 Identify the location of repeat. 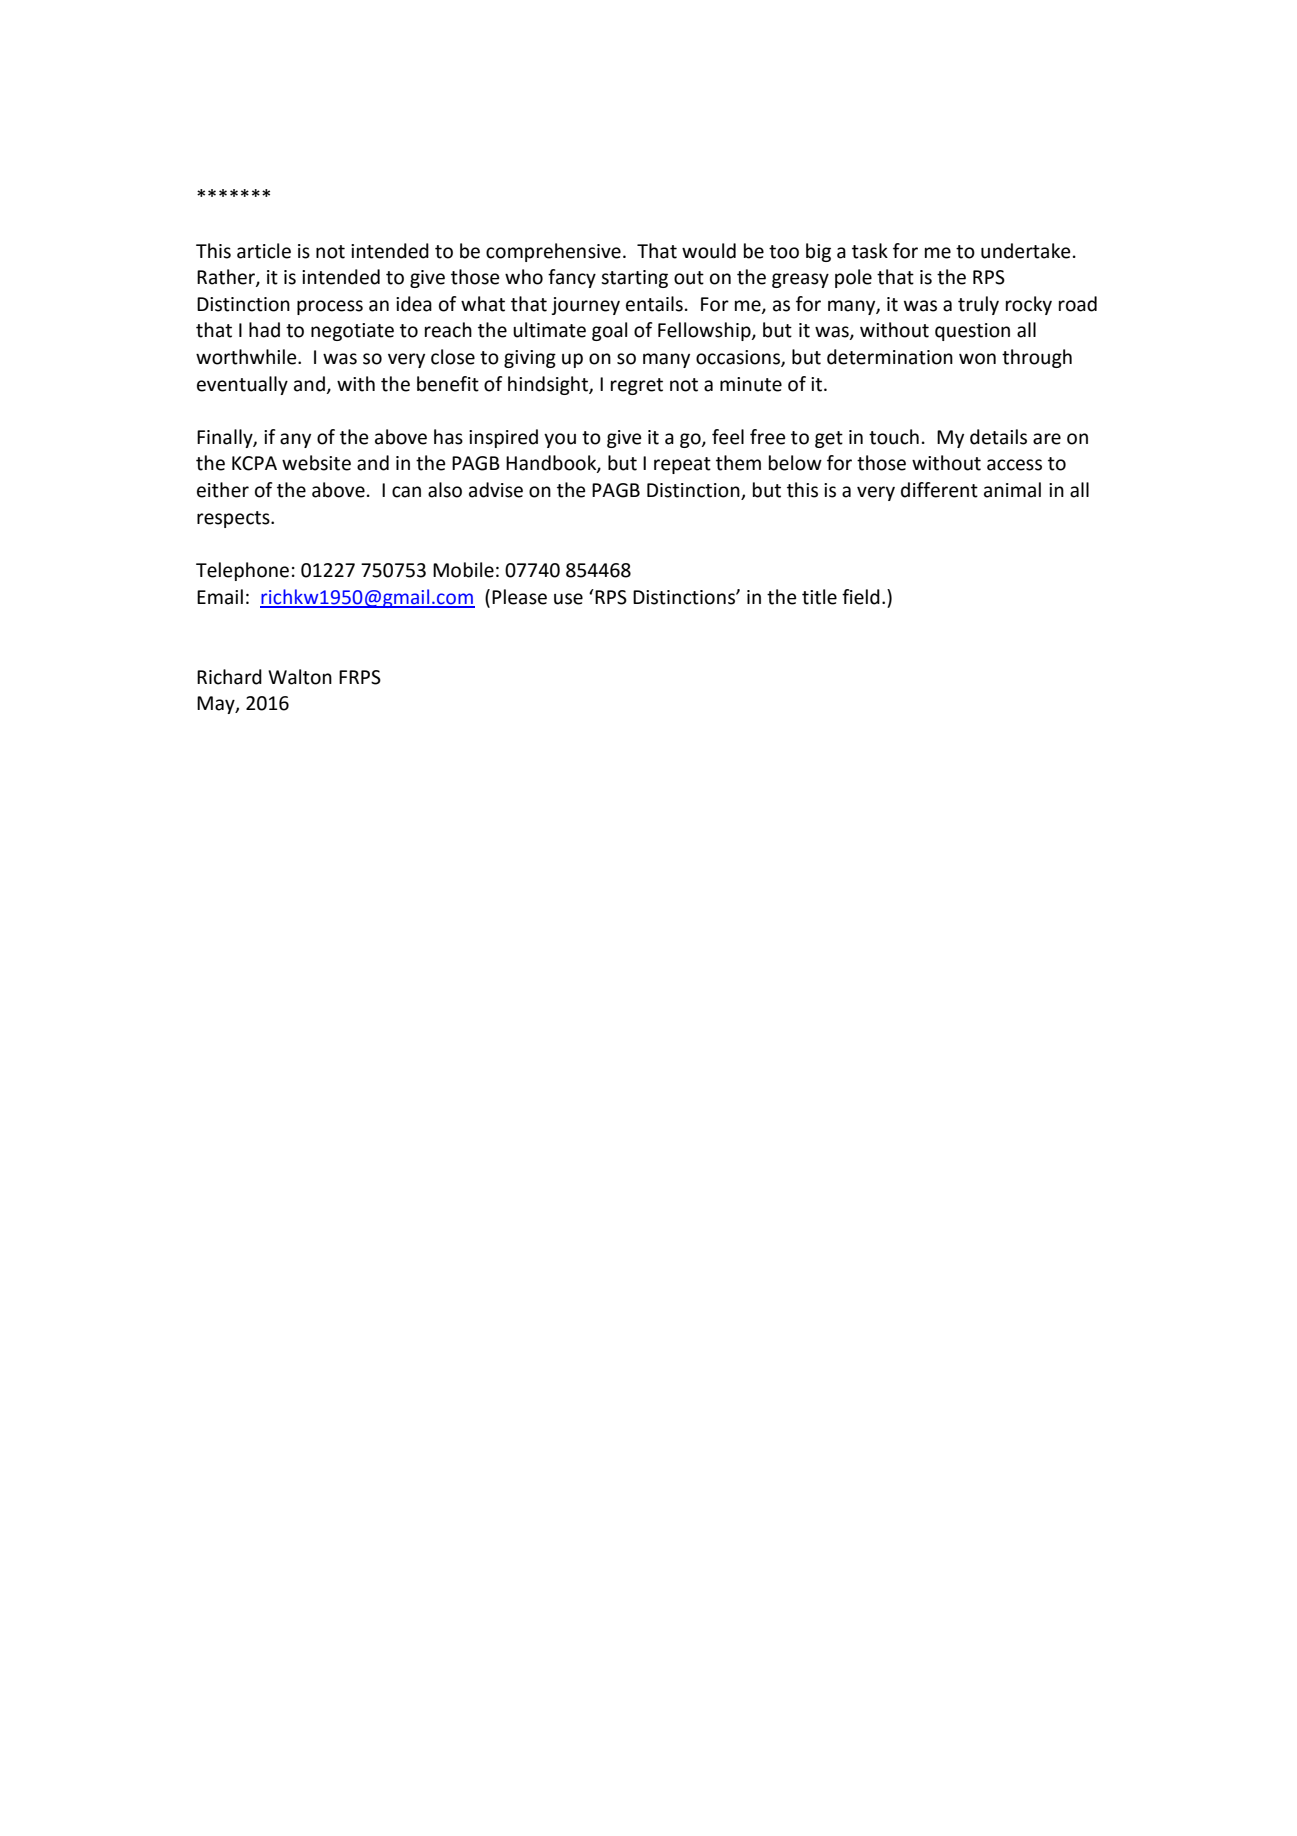
(682, 465).
